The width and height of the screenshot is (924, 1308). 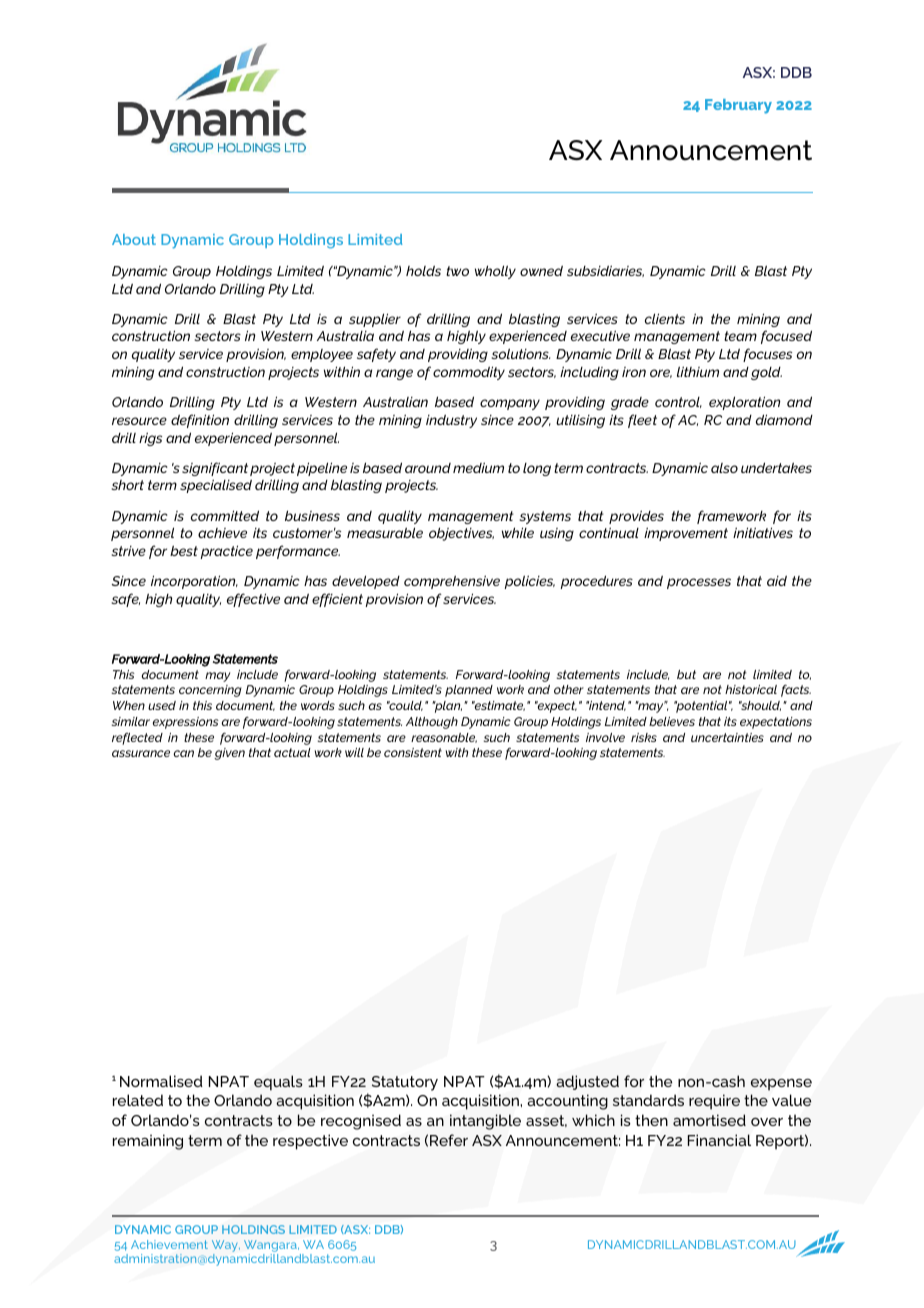 I want to click on Refer, so click(x=449, y=1140).
